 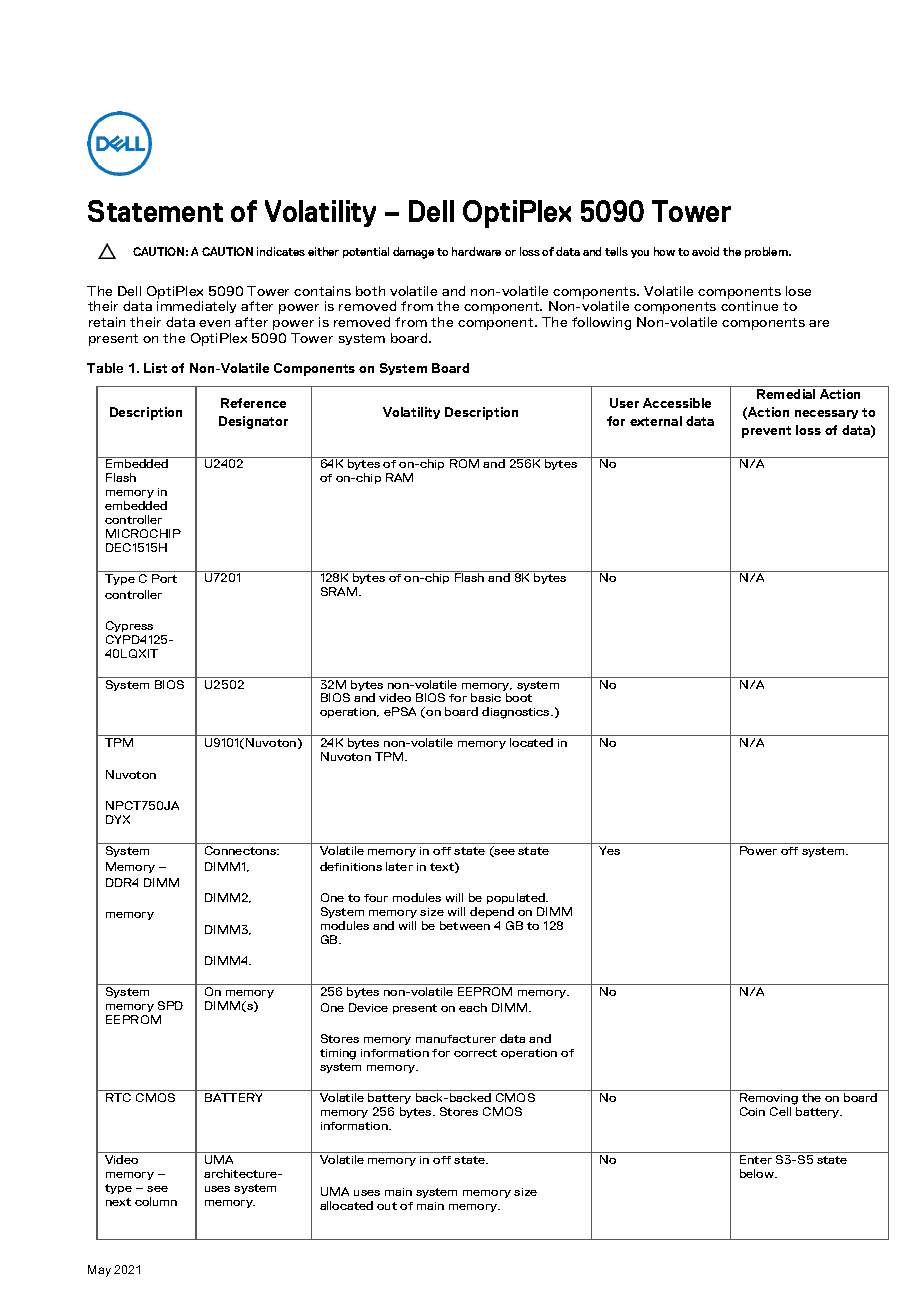 I want to click on column, so click(x=156, y=1201).
